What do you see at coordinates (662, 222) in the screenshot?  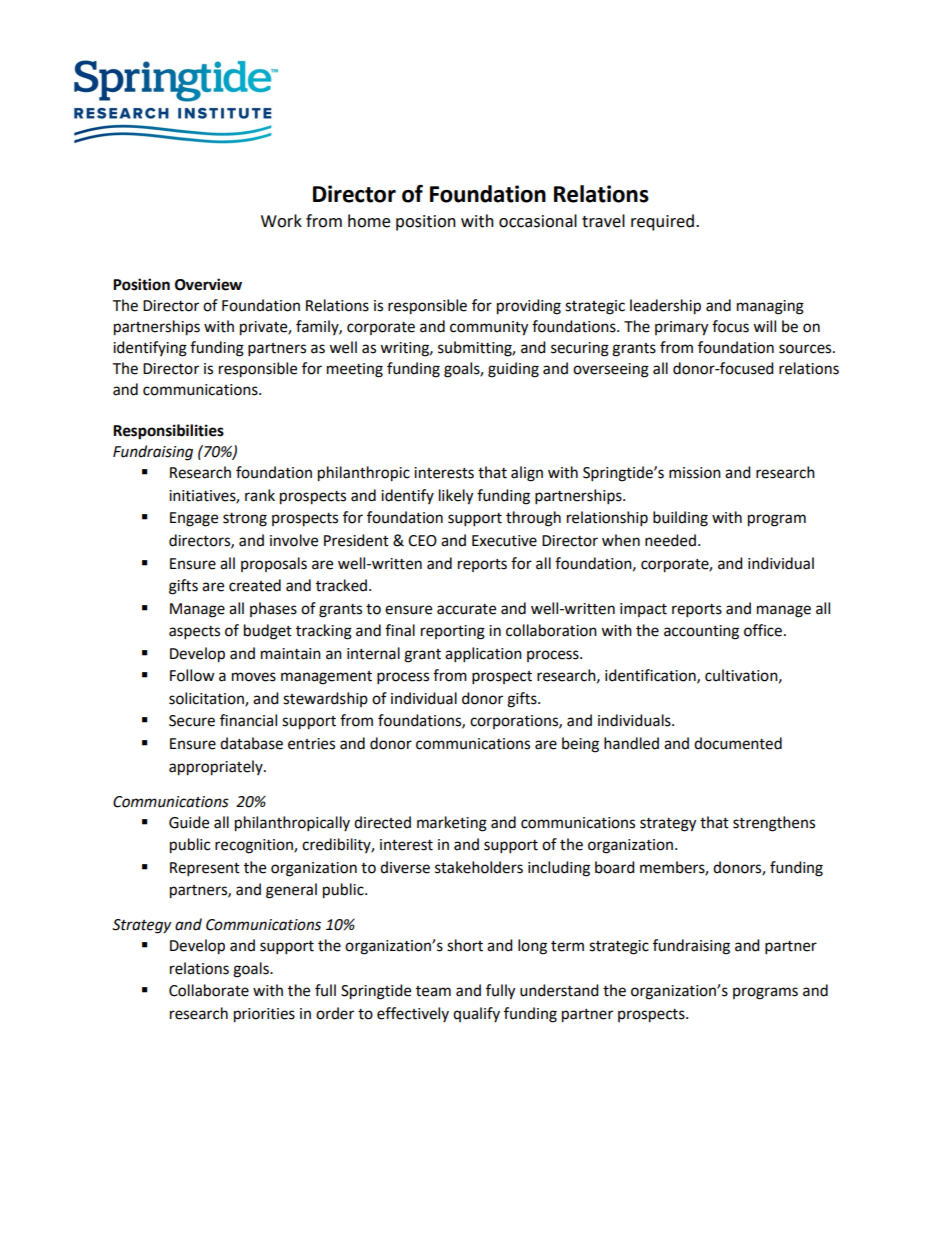 I see `required` at bounding box center [662, 222].
